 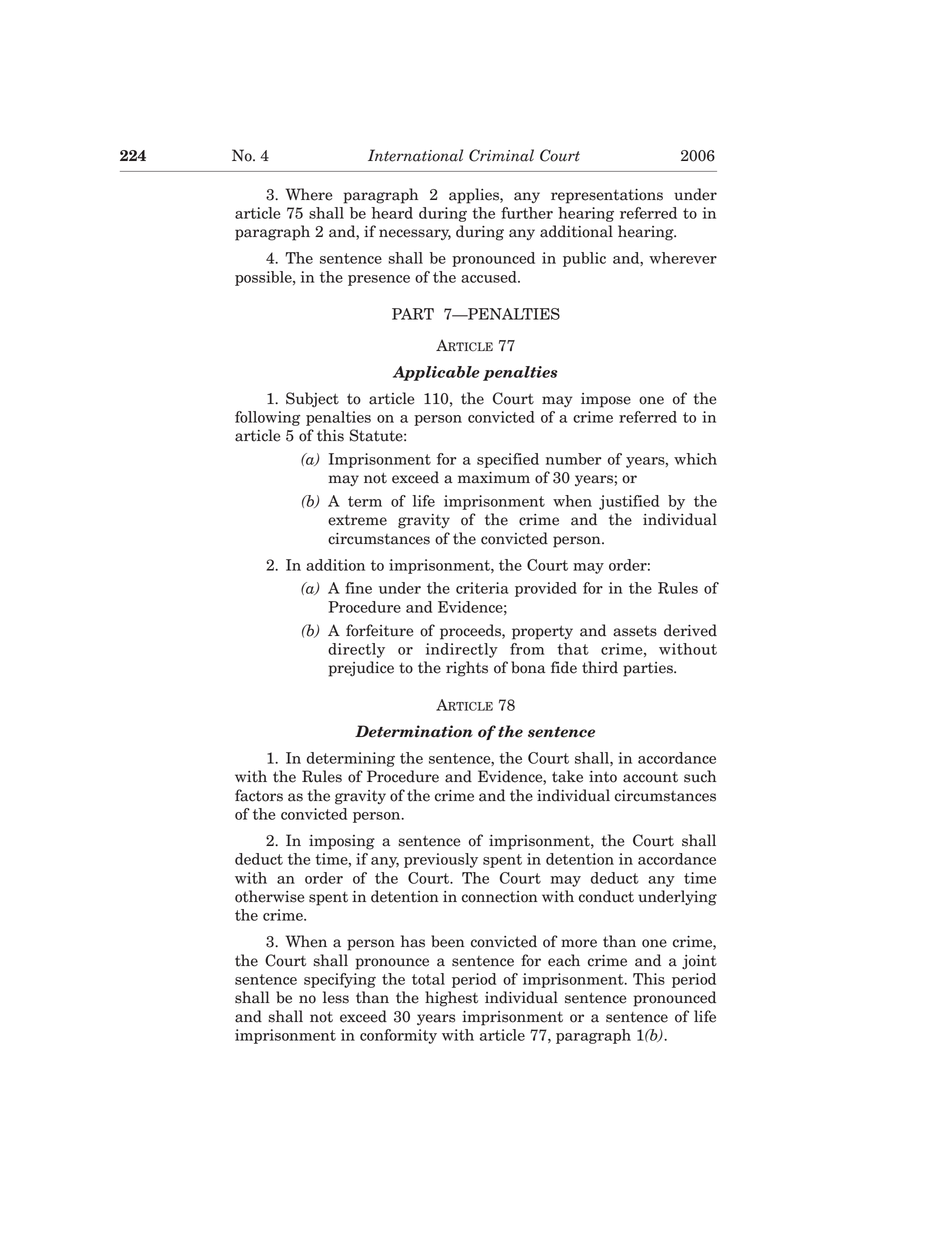 I want to click on conduct, so click(x=606, y=896).
